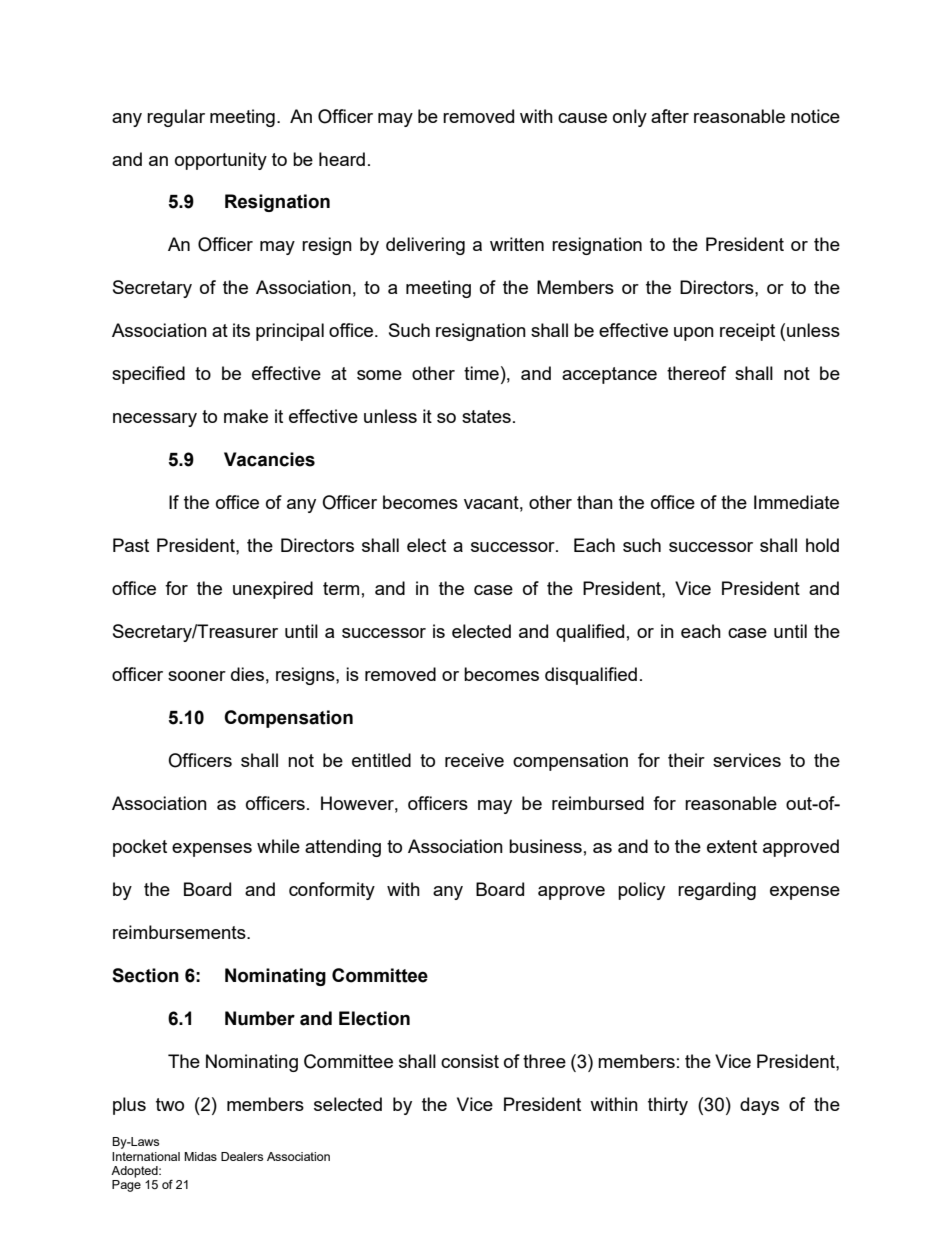 The image size is (952, 1233). Describe the element at coordinates (269, 459) in the screenshot. I see `Vacancies` at that location.
